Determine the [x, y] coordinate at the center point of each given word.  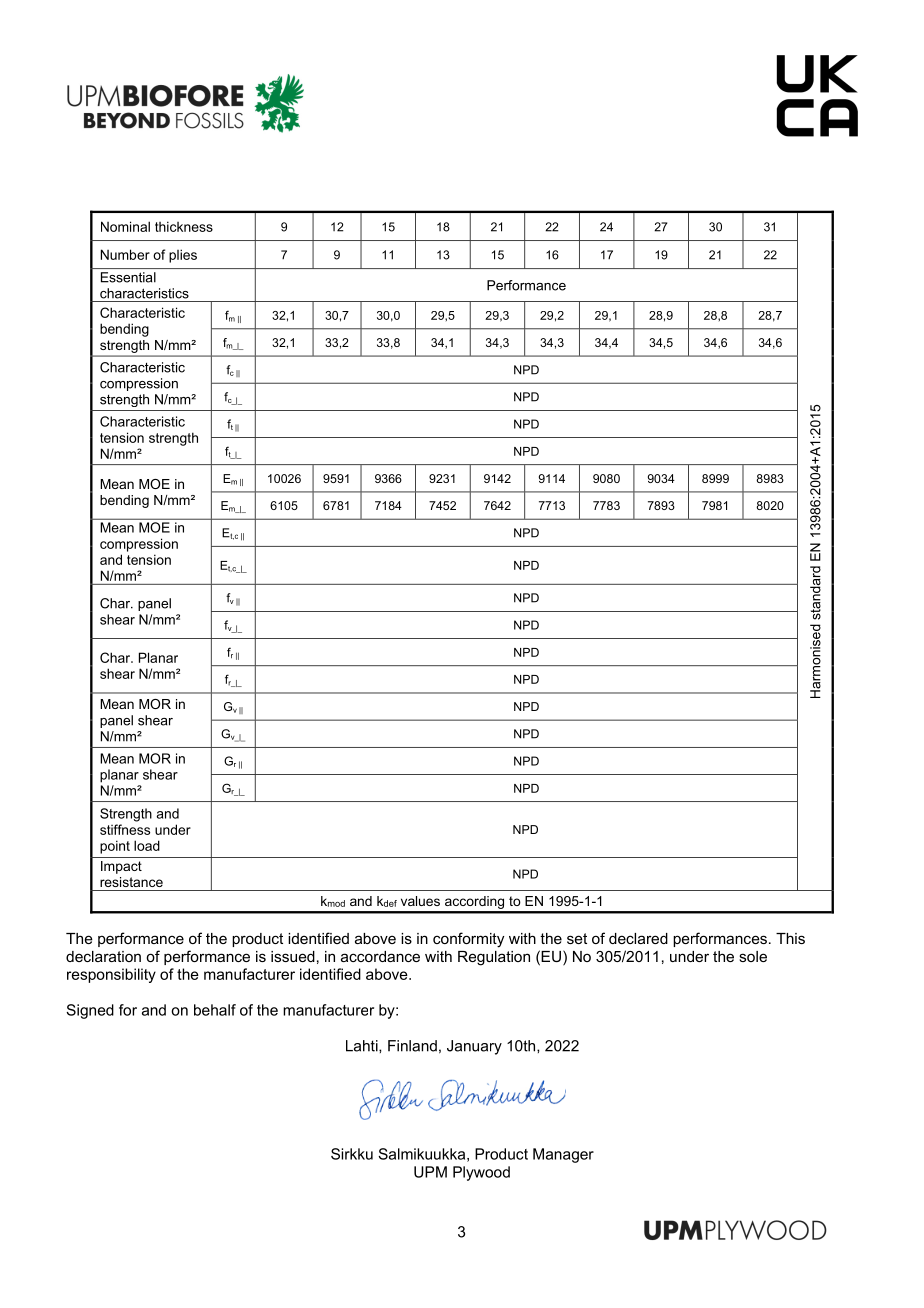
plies [183, 256]
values [420, 901]
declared [638, 938]
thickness [184, 226]
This [790, 938]
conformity [468, 940]
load [147, 845]
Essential [128, 277]
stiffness [125, 829]
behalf [215, 1010]
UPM [430, 1172]
